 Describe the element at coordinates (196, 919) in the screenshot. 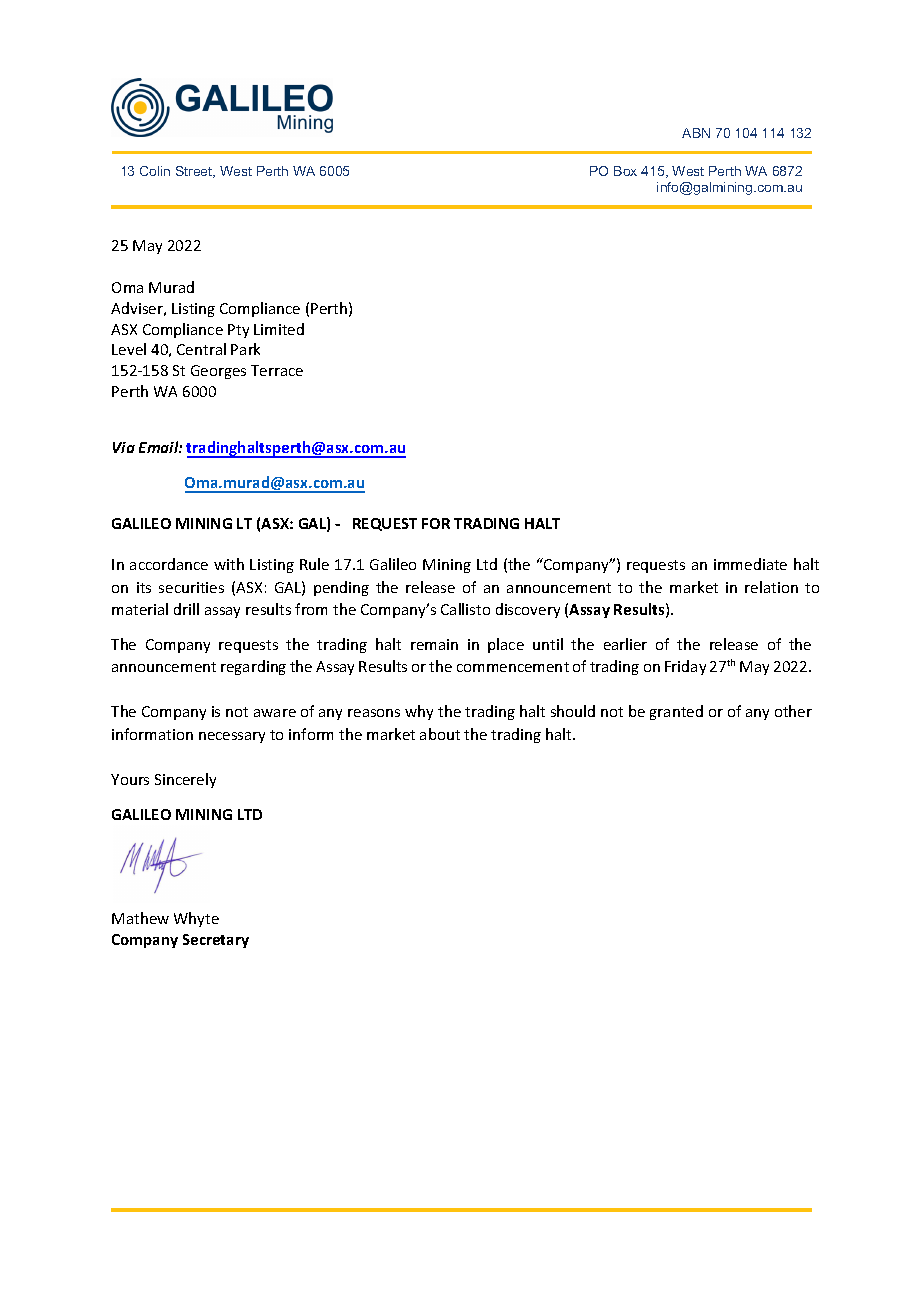

I see `Whyte` at that location.
